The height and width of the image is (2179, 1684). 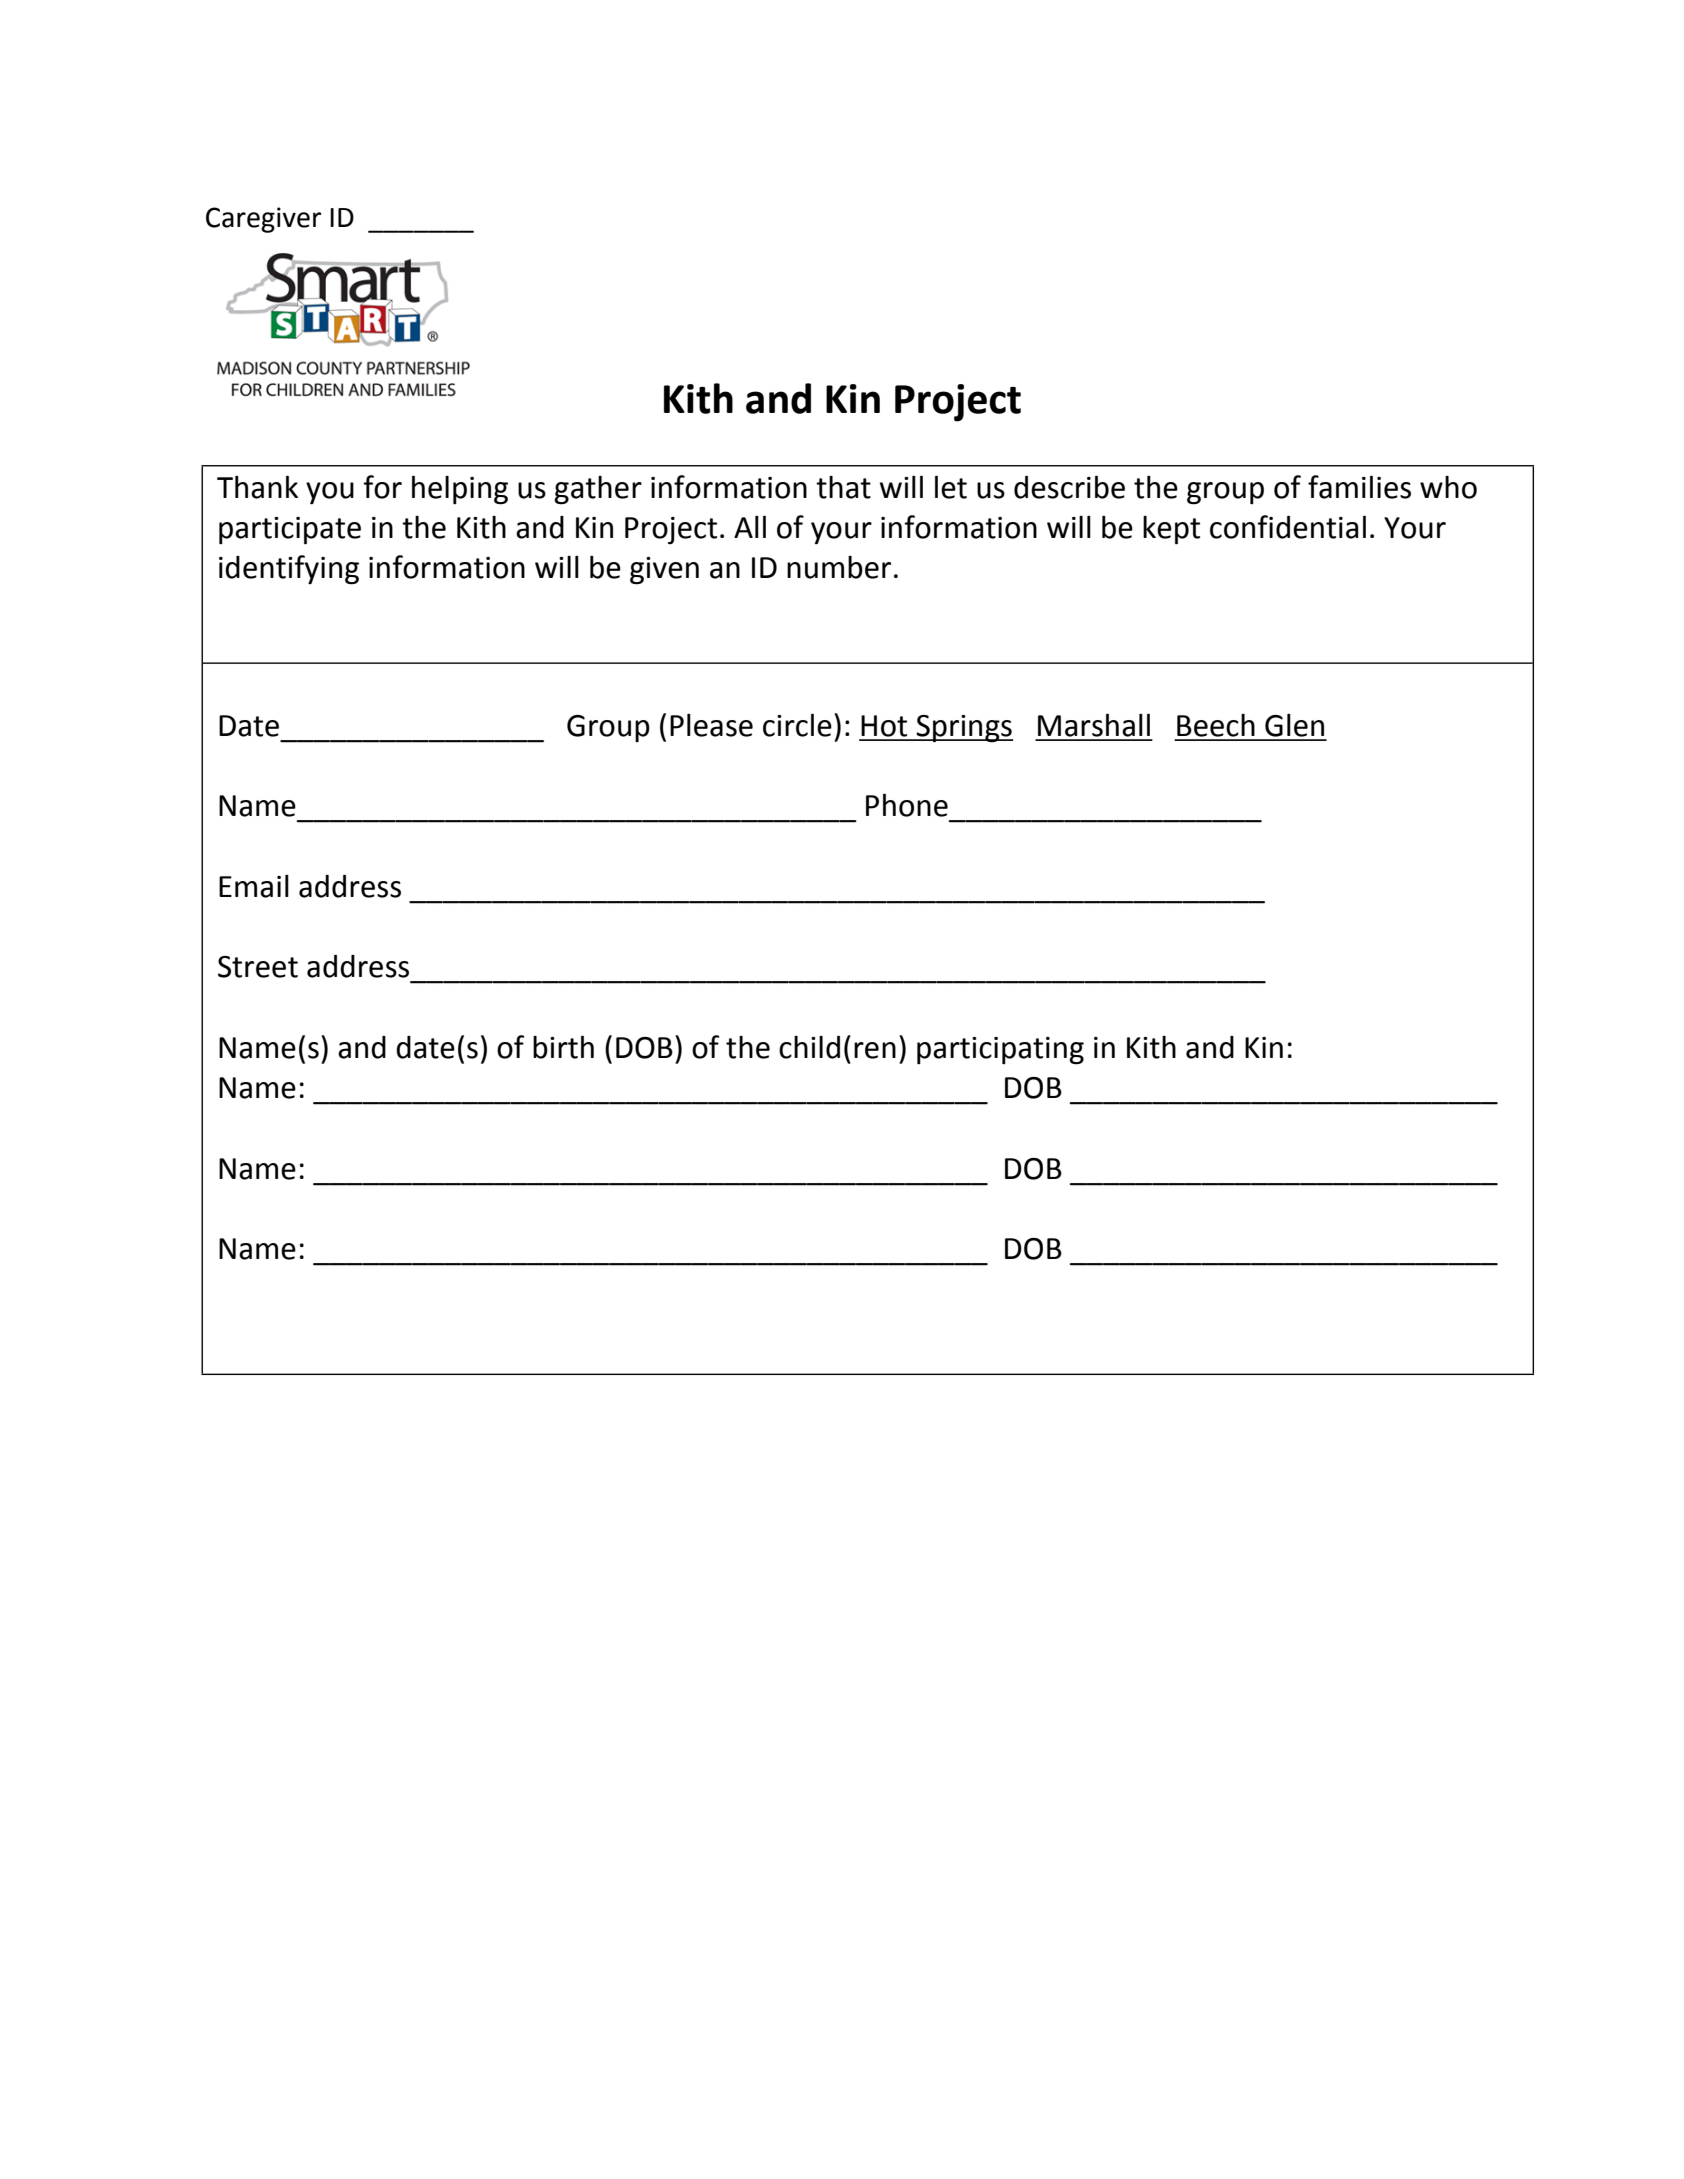 I want to click on that, so click(x=843, y=487).
